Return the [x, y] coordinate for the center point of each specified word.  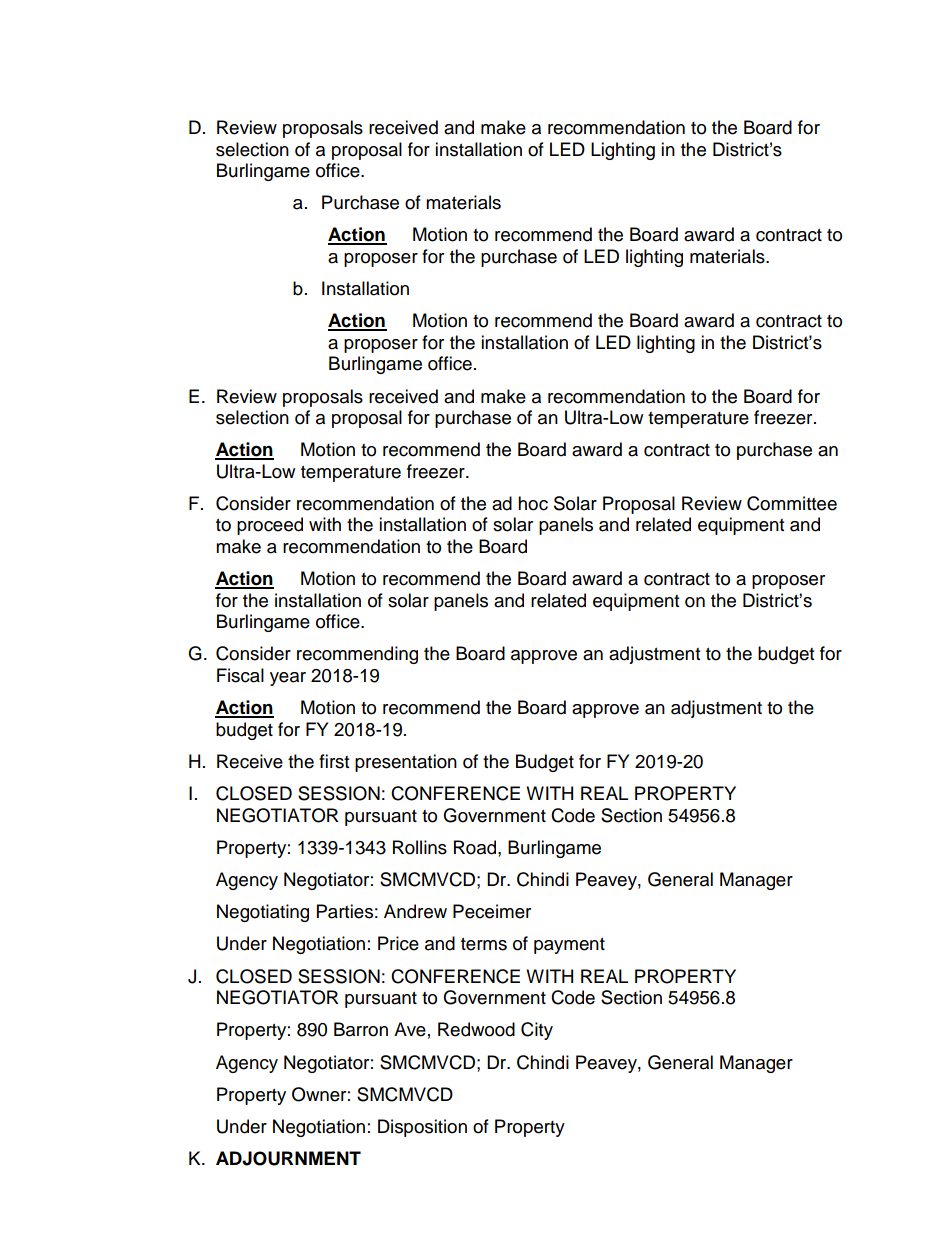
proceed [270, 526]
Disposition [422, 1128]
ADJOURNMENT [288, 1158]
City [537, 1031]
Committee [792, 503]
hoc [533, 503]
